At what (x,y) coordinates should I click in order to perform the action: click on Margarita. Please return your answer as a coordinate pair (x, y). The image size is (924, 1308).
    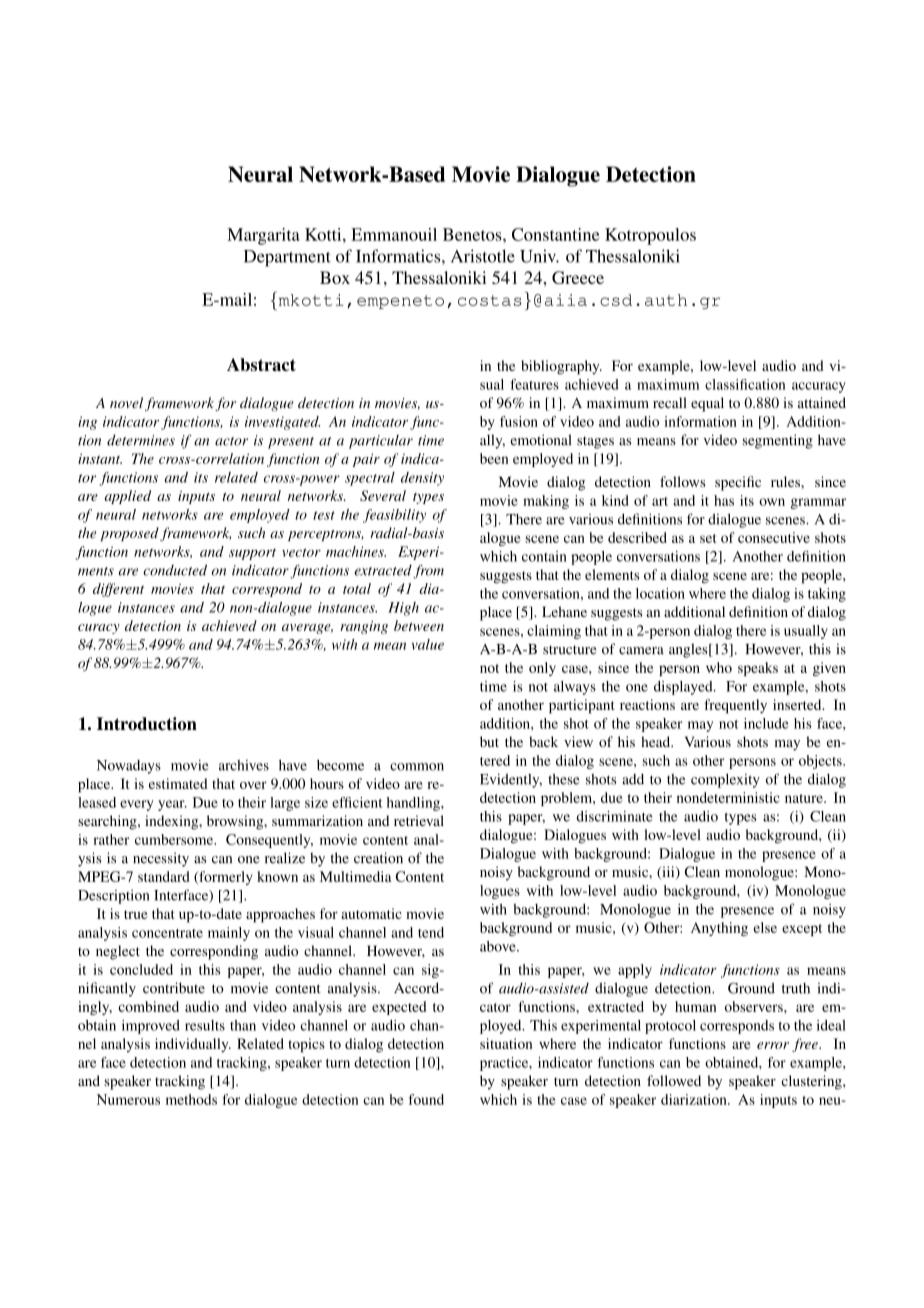
    Looking at the image, I should click on (263, 236).
